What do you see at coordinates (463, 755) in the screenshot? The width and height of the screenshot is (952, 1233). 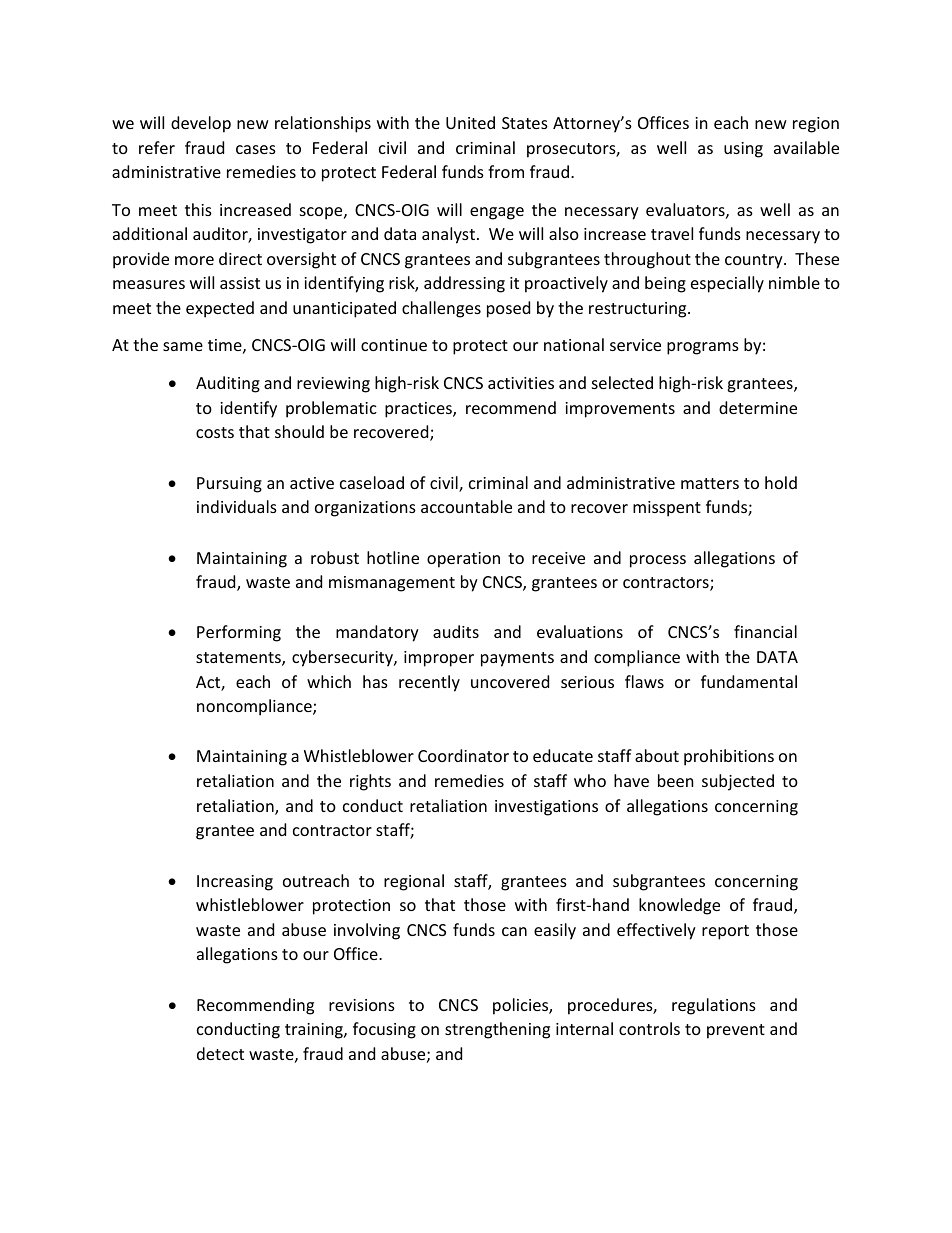 I see `Coordinator` at bounding box center [463, 755].
